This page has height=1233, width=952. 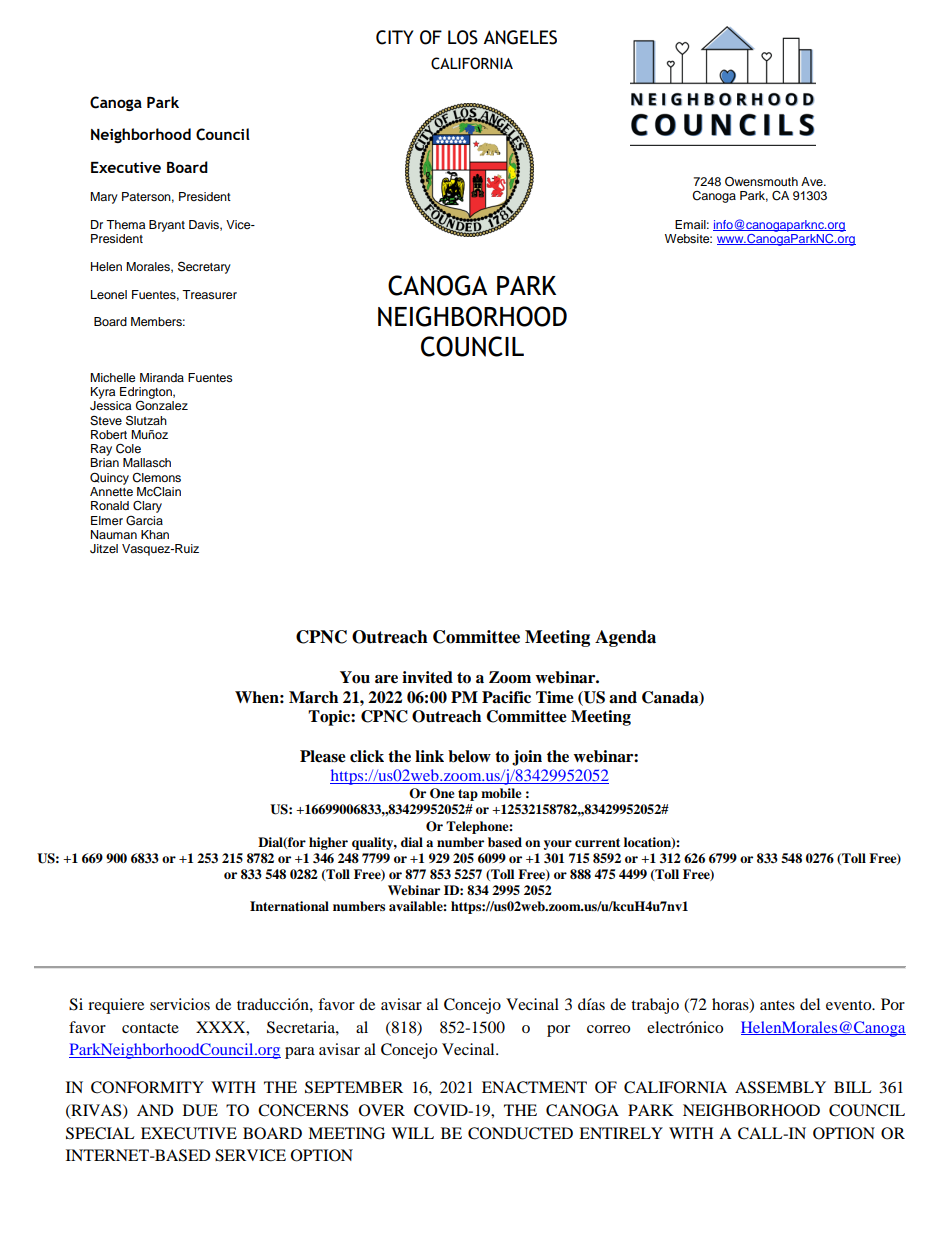 What do you see at coordinates (813, 181) in the page?
I see `Ave` at bounding box center [813, 181].
